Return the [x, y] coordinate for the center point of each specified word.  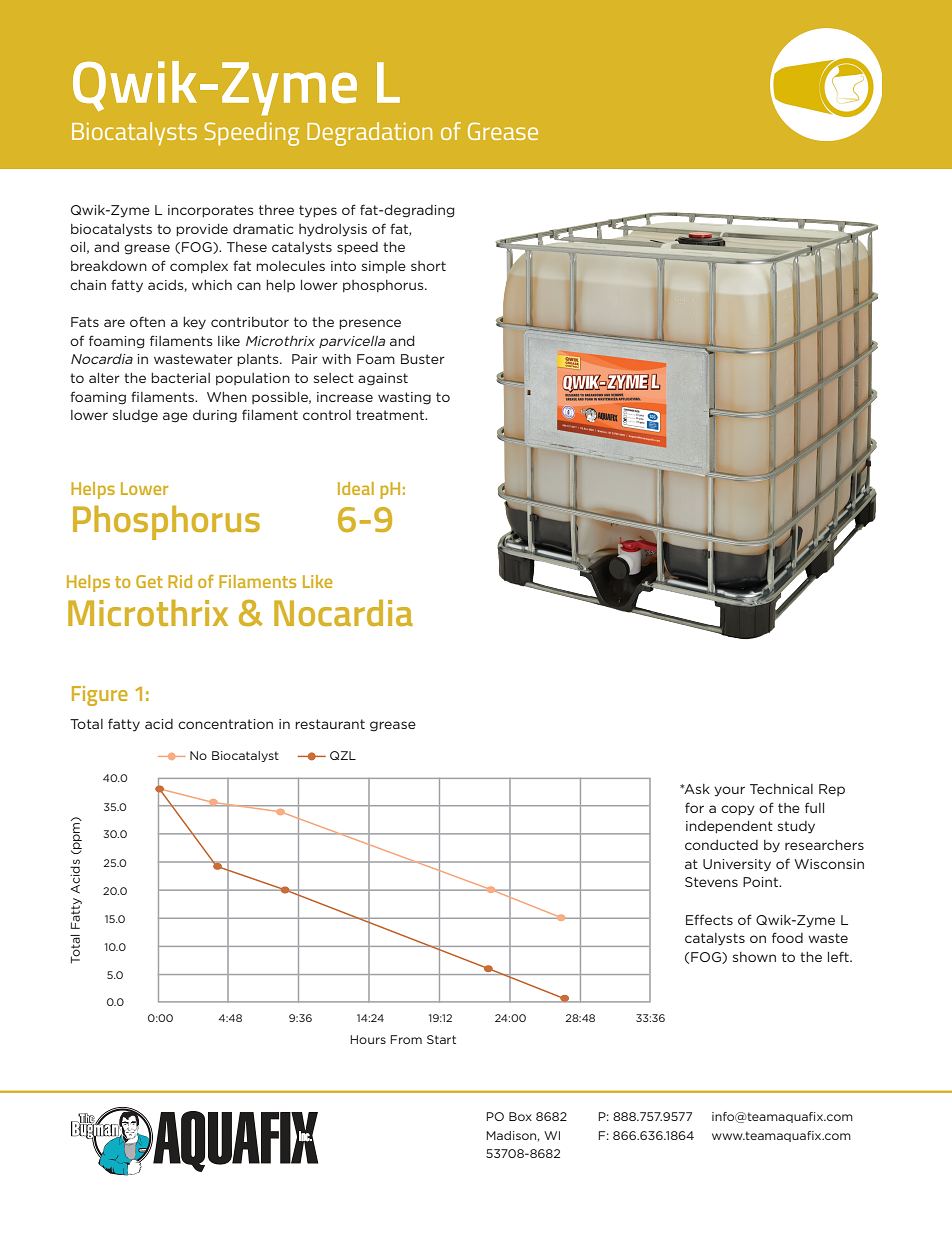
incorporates [210, 211]
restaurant [330, 724]
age [175, 417]
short [428, 266]
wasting [404, 398]
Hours [368, 1039]
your [729, 791]
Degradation [369, 134]
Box [520, 1116]
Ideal [356, 488]
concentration [225, 724]
